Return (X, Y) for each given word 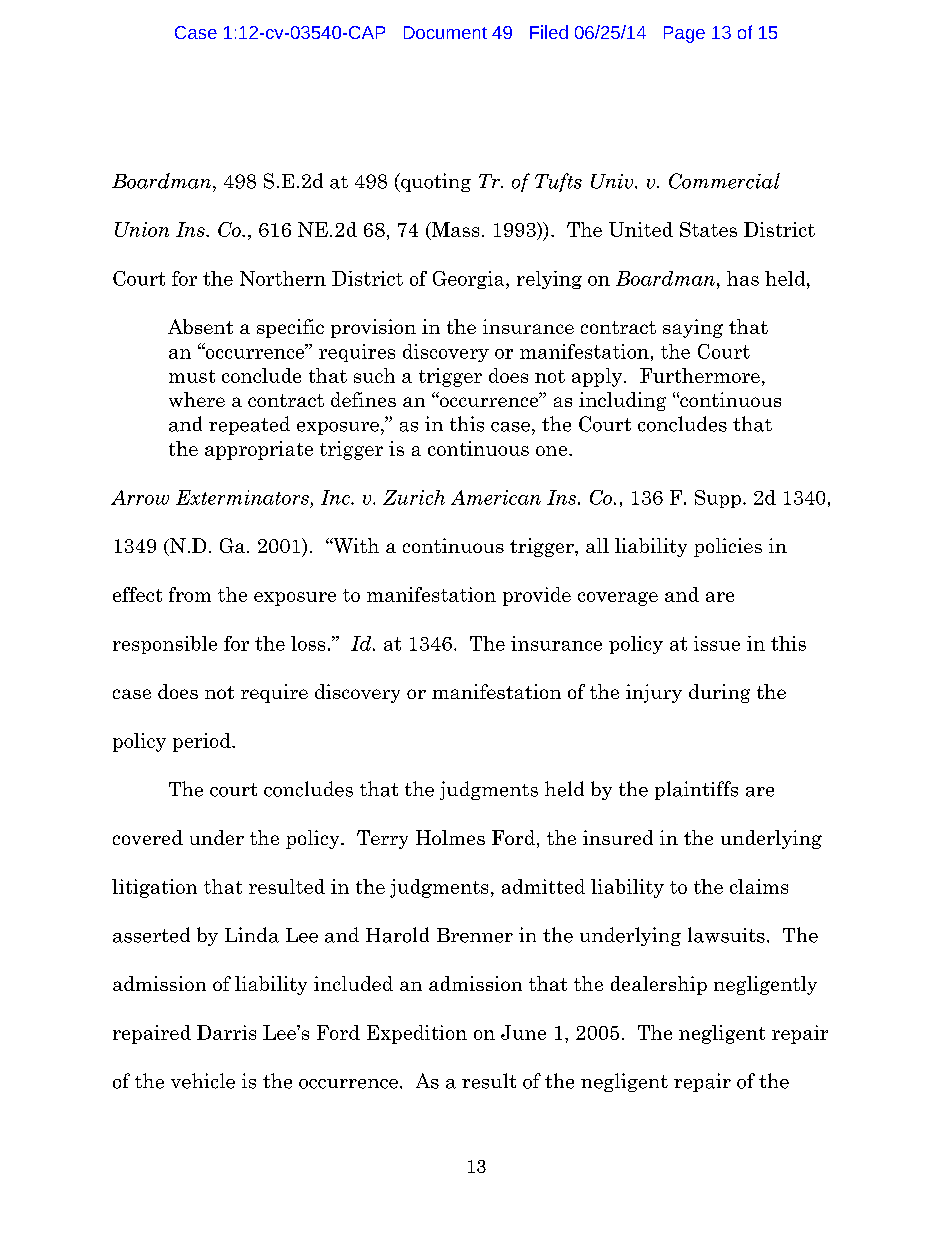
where (197, 399)
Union (142, 229)
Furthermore (700, 375)
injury (654, 693)
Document (445, 32)
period (203, 742)
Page (684, 34)
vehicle (203, 1081)
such (374, 375)
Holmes (450, 837)
